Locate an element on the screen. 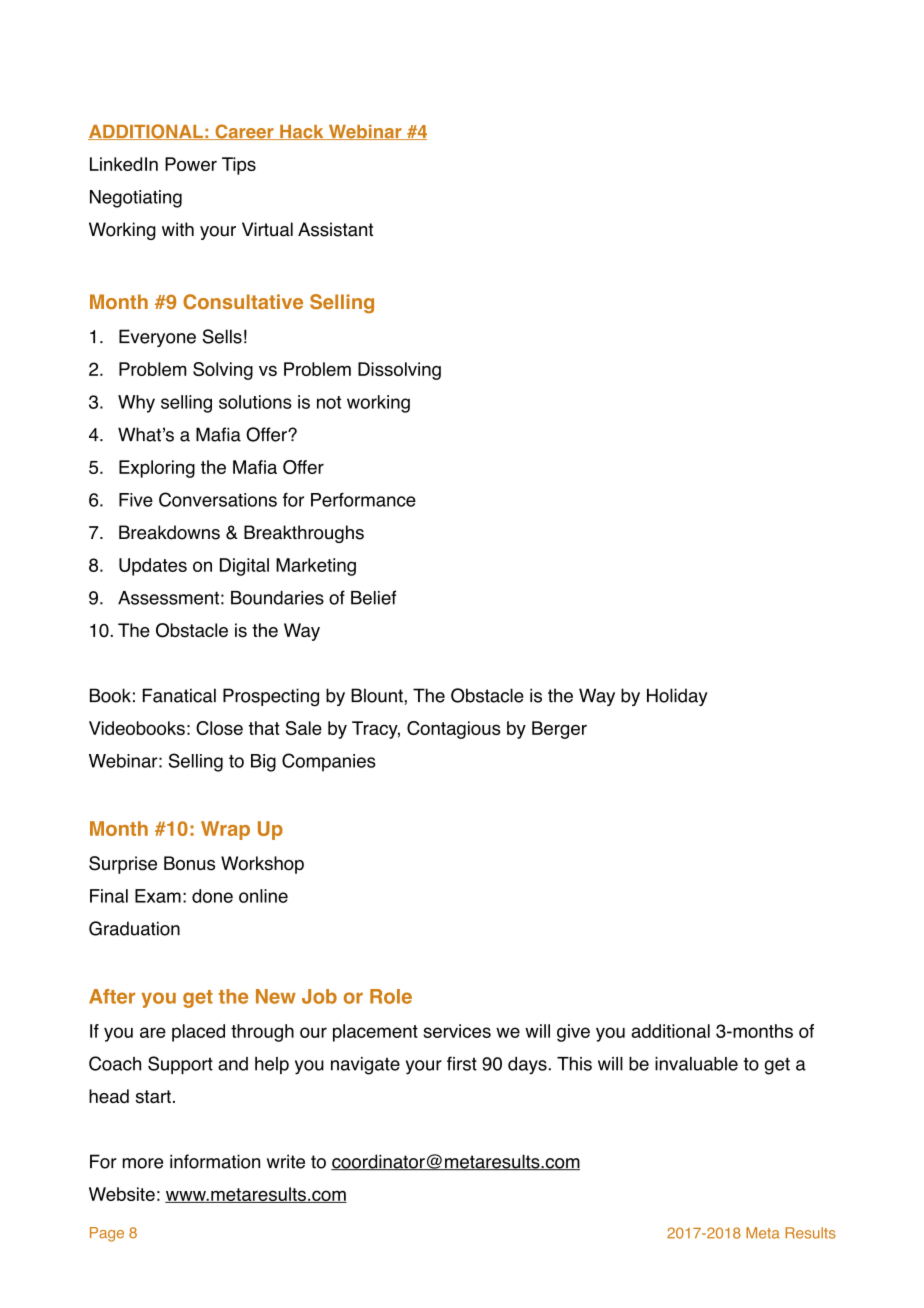 This screenshot has height=1308, width=924. Power is located at coordinates (191, 164).
